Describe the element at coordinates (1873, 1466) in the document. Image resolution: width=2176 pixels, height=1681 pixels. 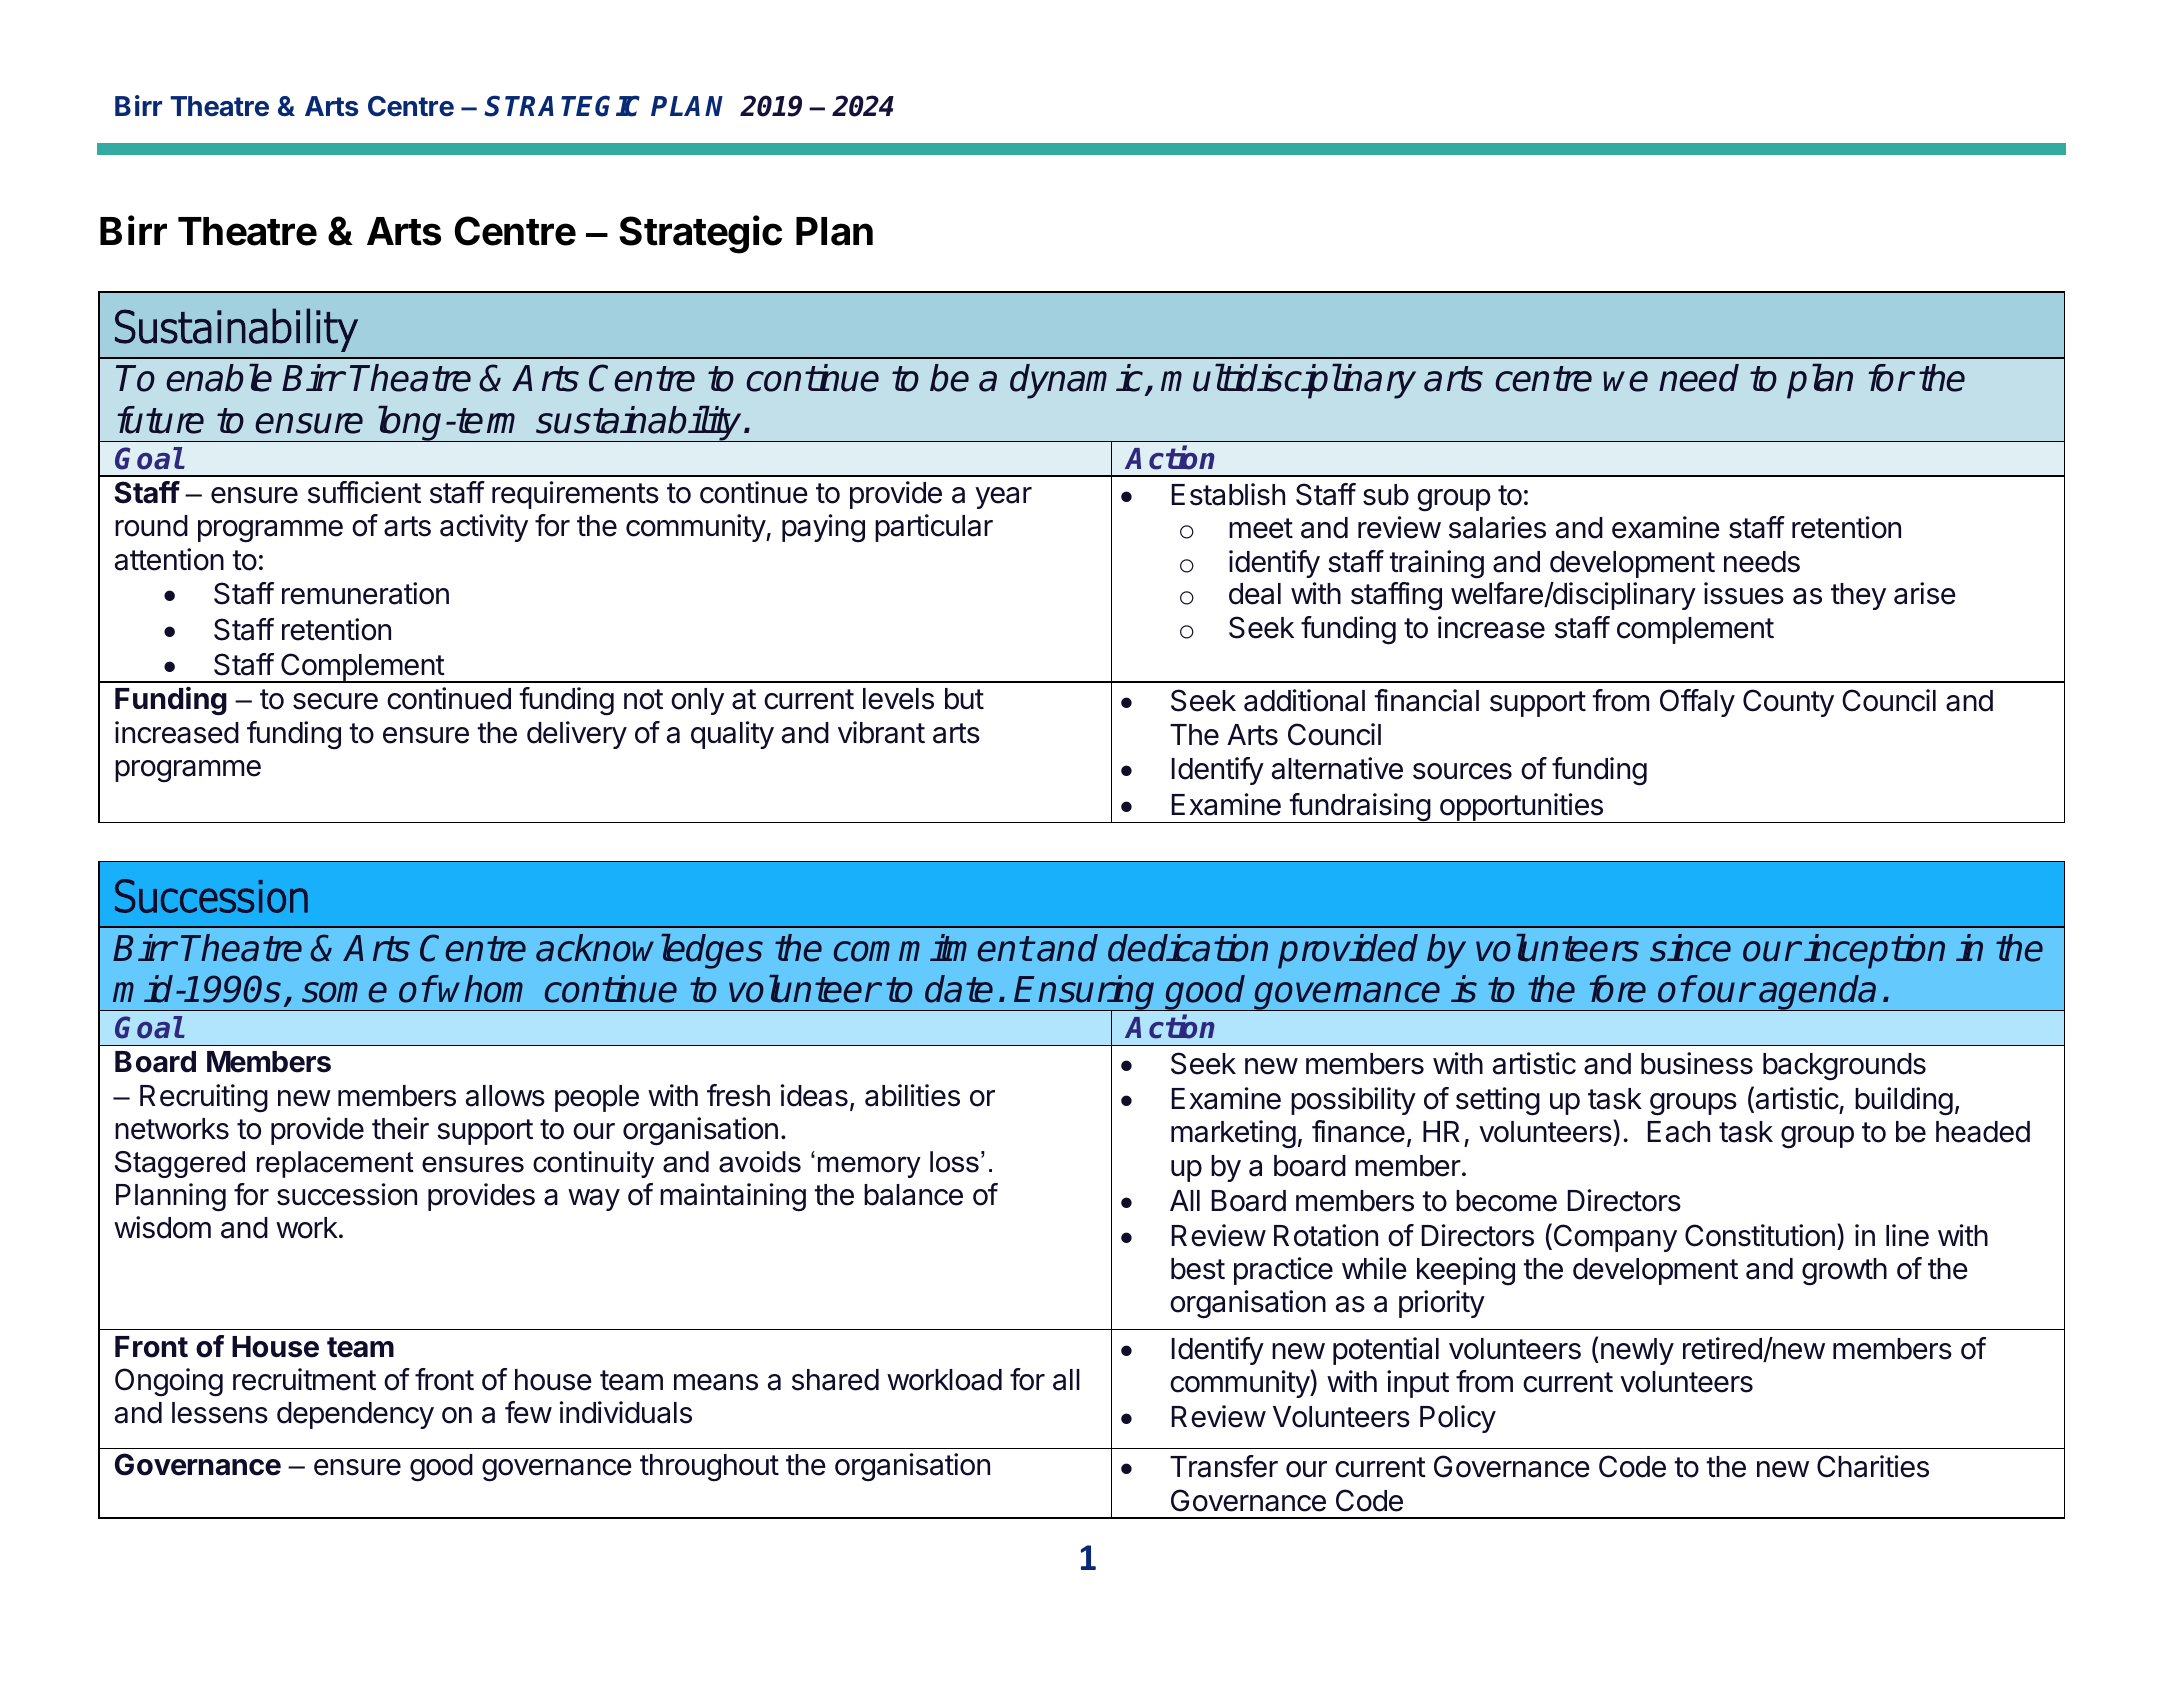
I see `Charities` at that location.
